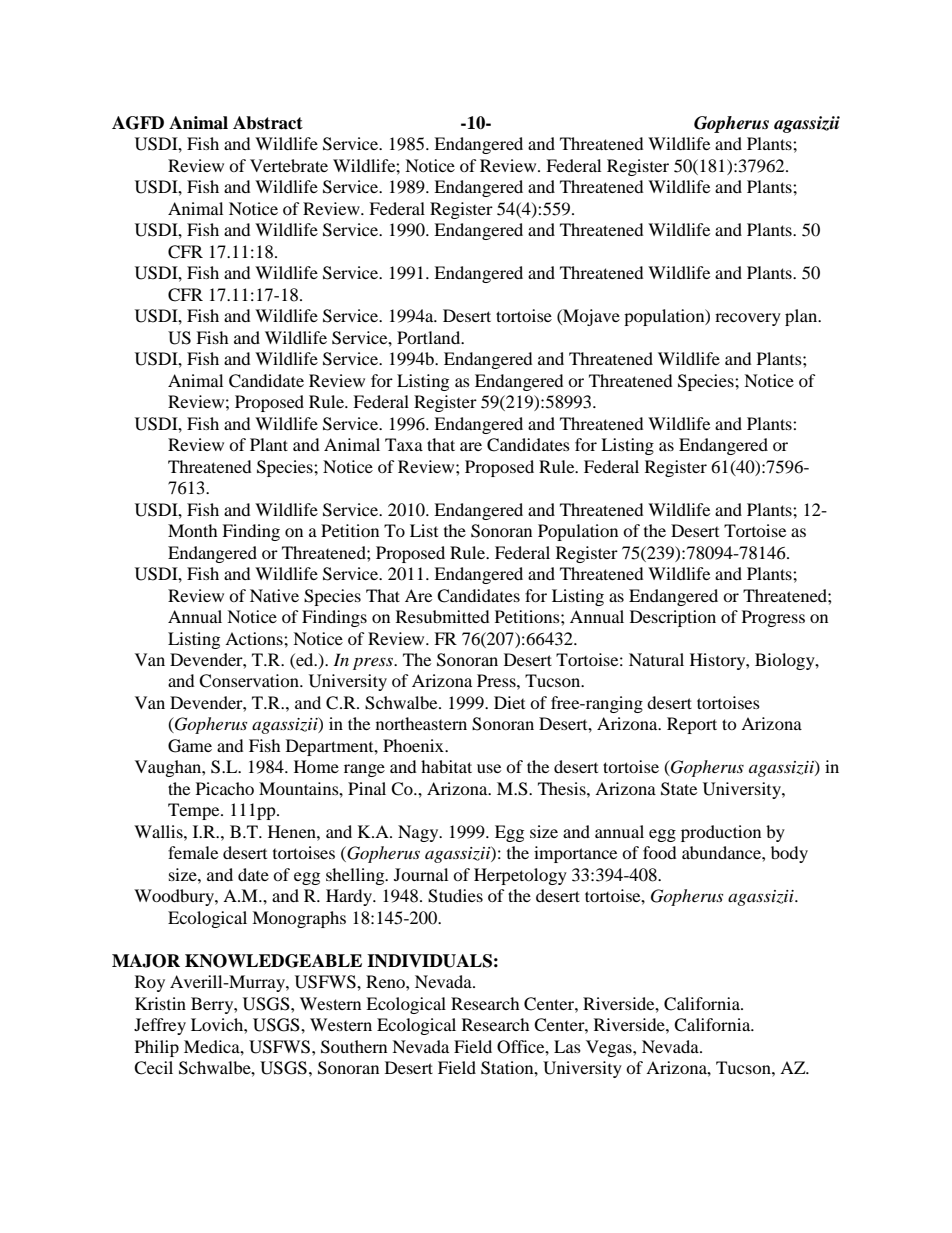 Image resolution: width=952 pixels, height=1233 pixels. What do you see at coordinates (430, 337) in the page?
I see `Portland` at bounding box center [430, 337].
